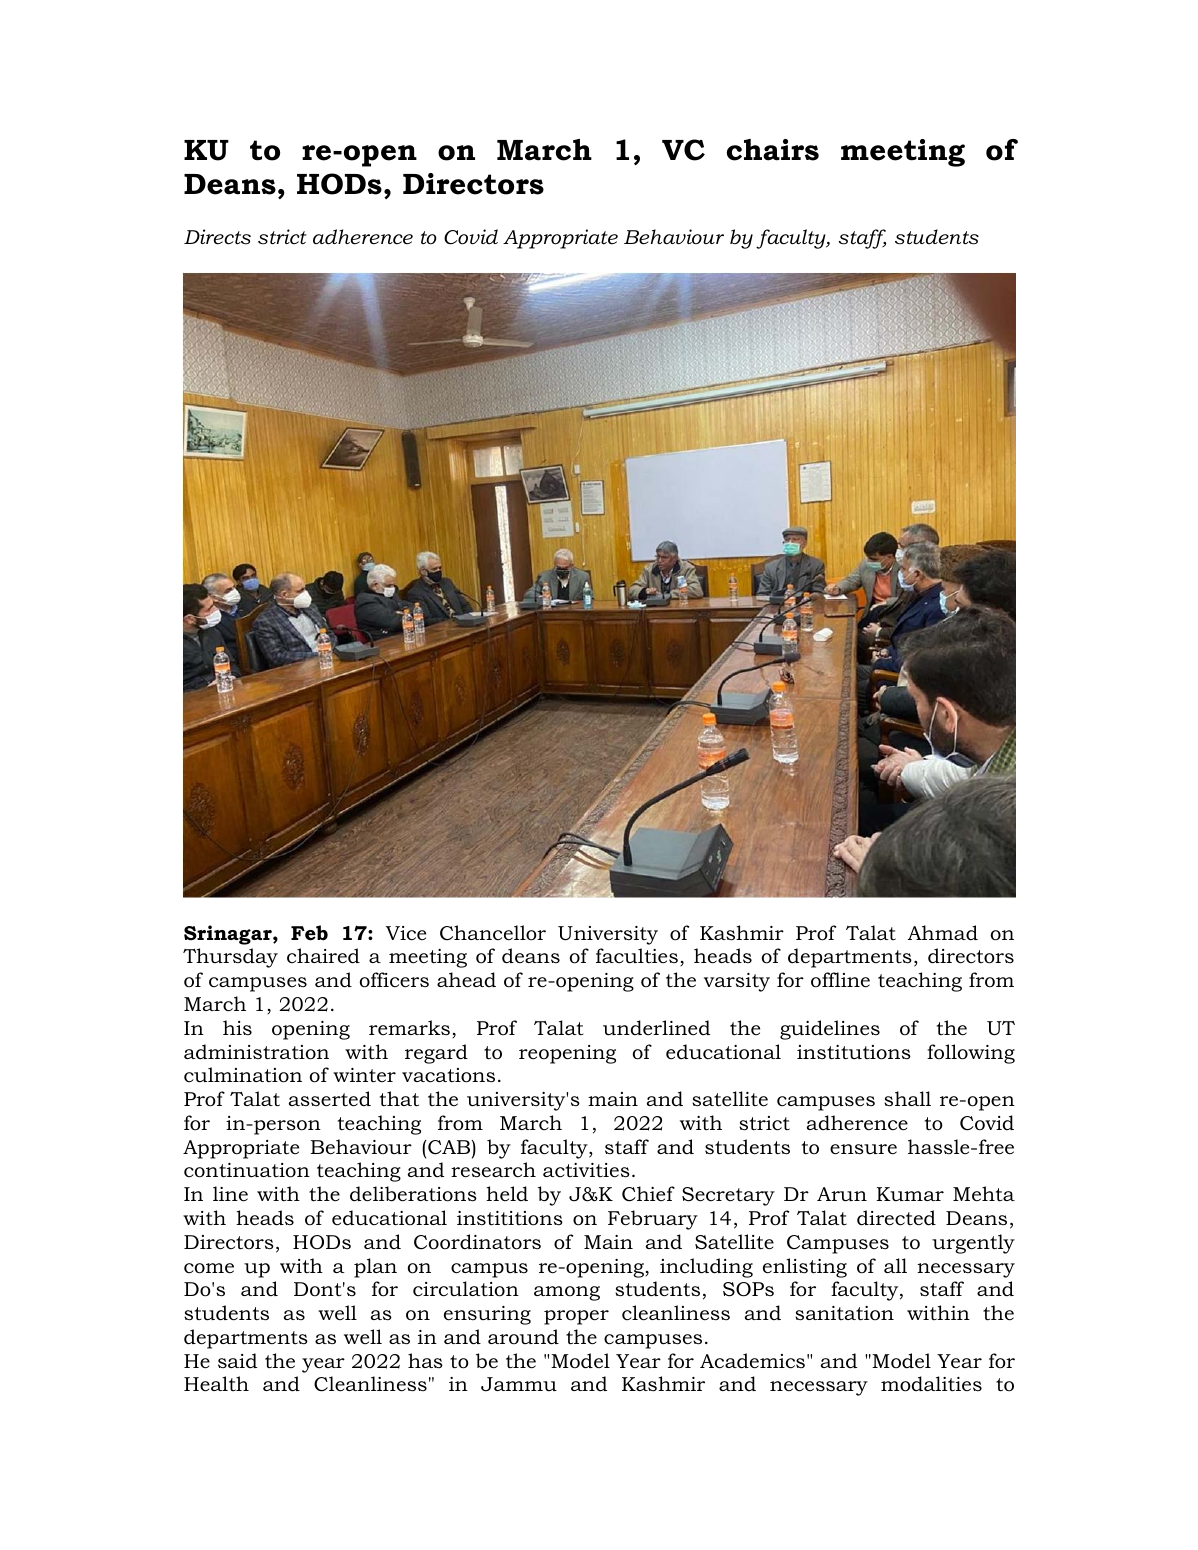 Image resolution: width=1198 pixels, height=1550 pixels. I want to click on varsity, so click(737, 982).
